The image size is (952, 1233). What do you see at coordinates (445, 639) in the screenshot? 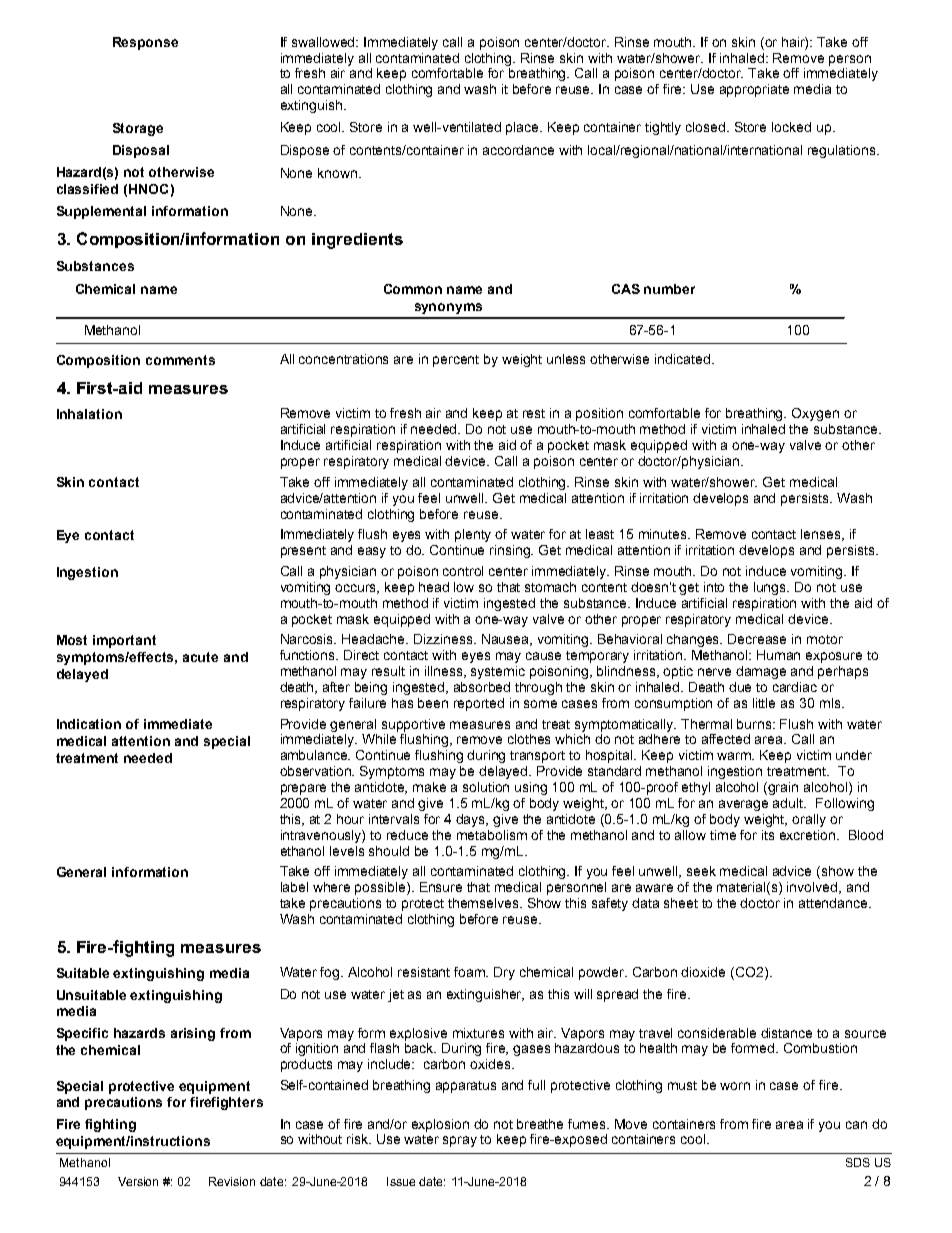
I see `Dizziness` at bounding box center [445, 639].
